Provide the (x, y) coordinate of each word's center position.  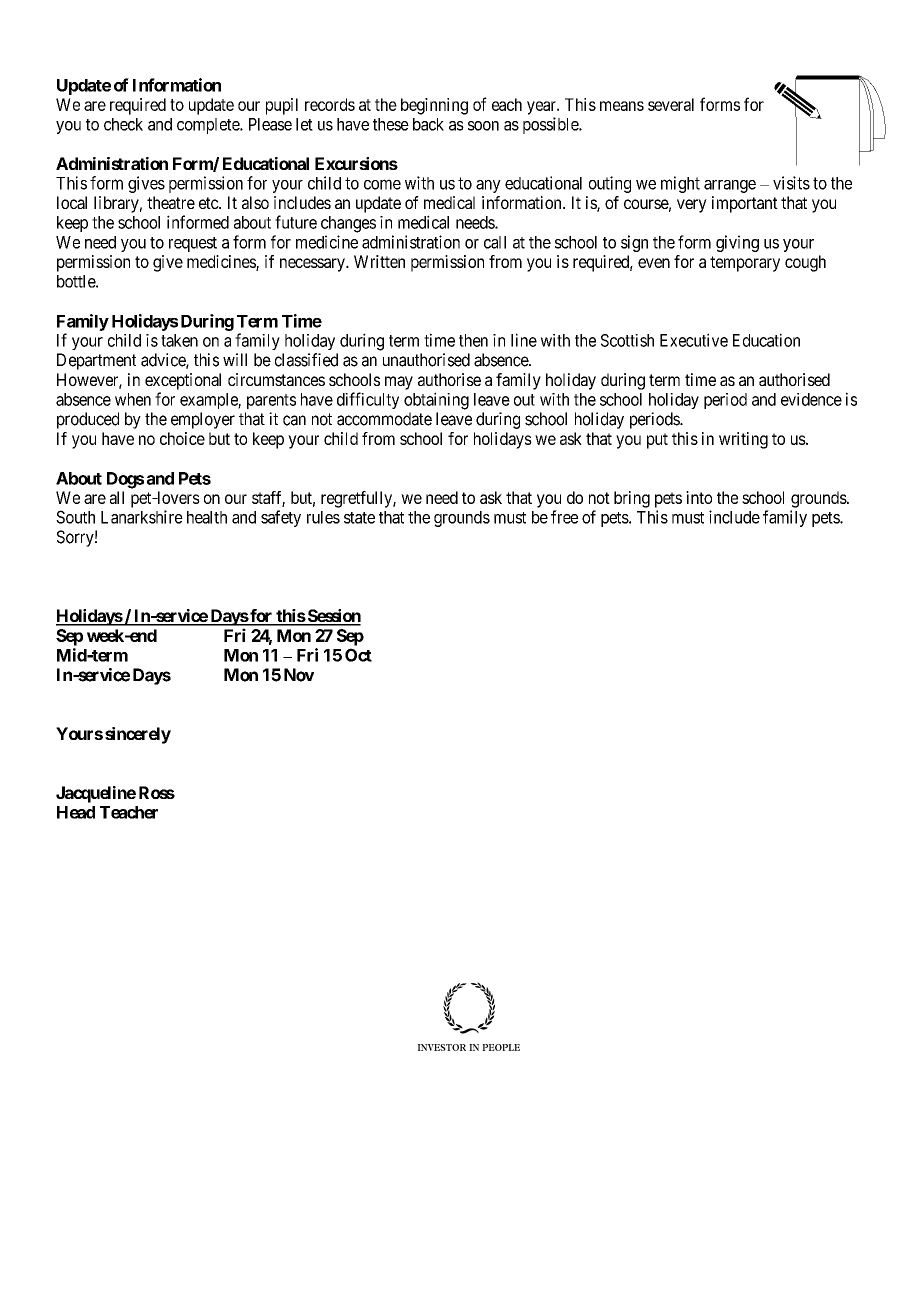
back (428, 124)
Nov (299, 675)
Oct (358, 655)
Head (76, 812)
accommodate (384, 419)
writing (743, 440)
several (671, 104)
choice (182, 438)
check (123, 124)
